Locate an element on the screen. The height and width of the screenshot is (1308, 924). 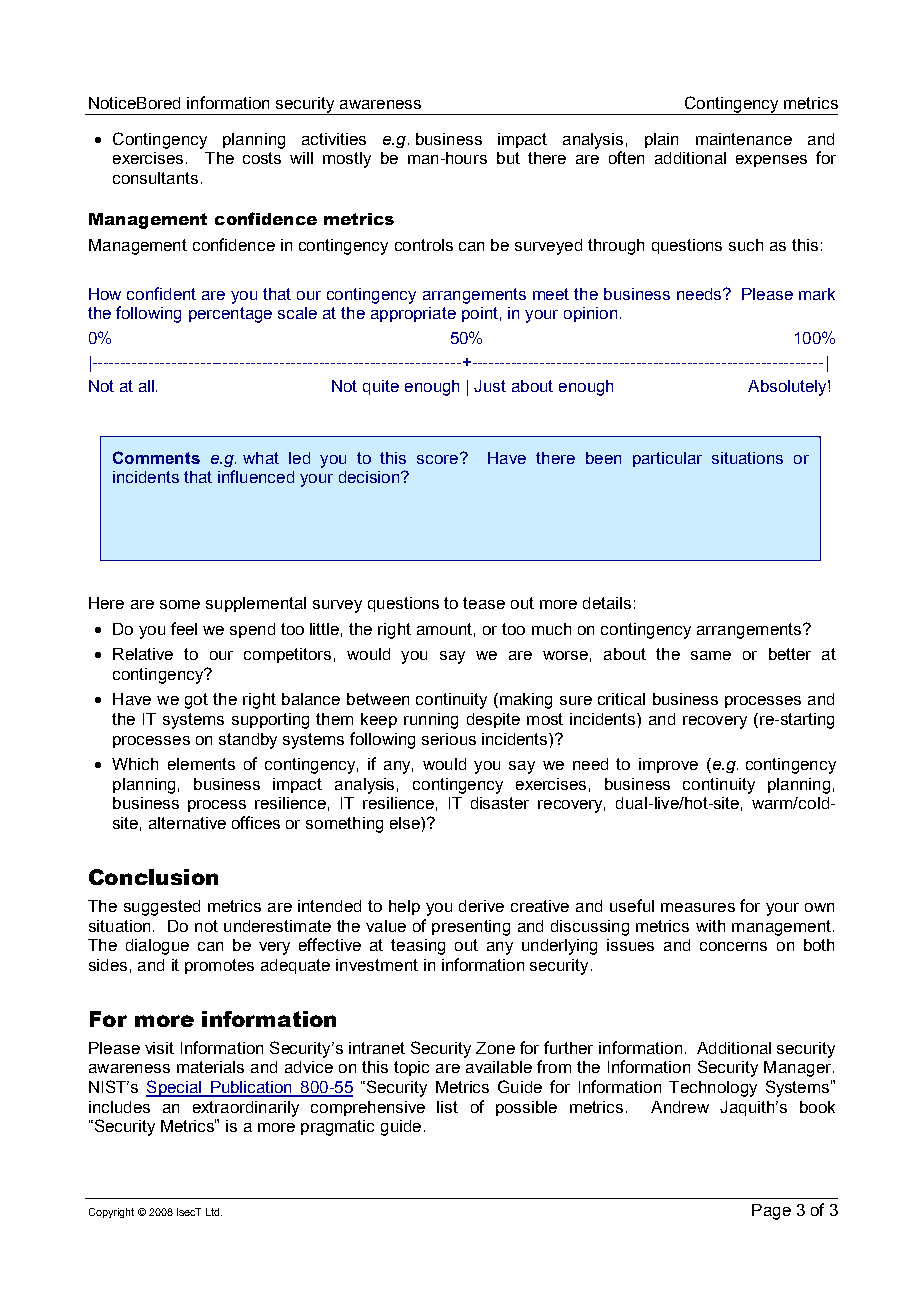
score is located at coordinates (439, 458).
